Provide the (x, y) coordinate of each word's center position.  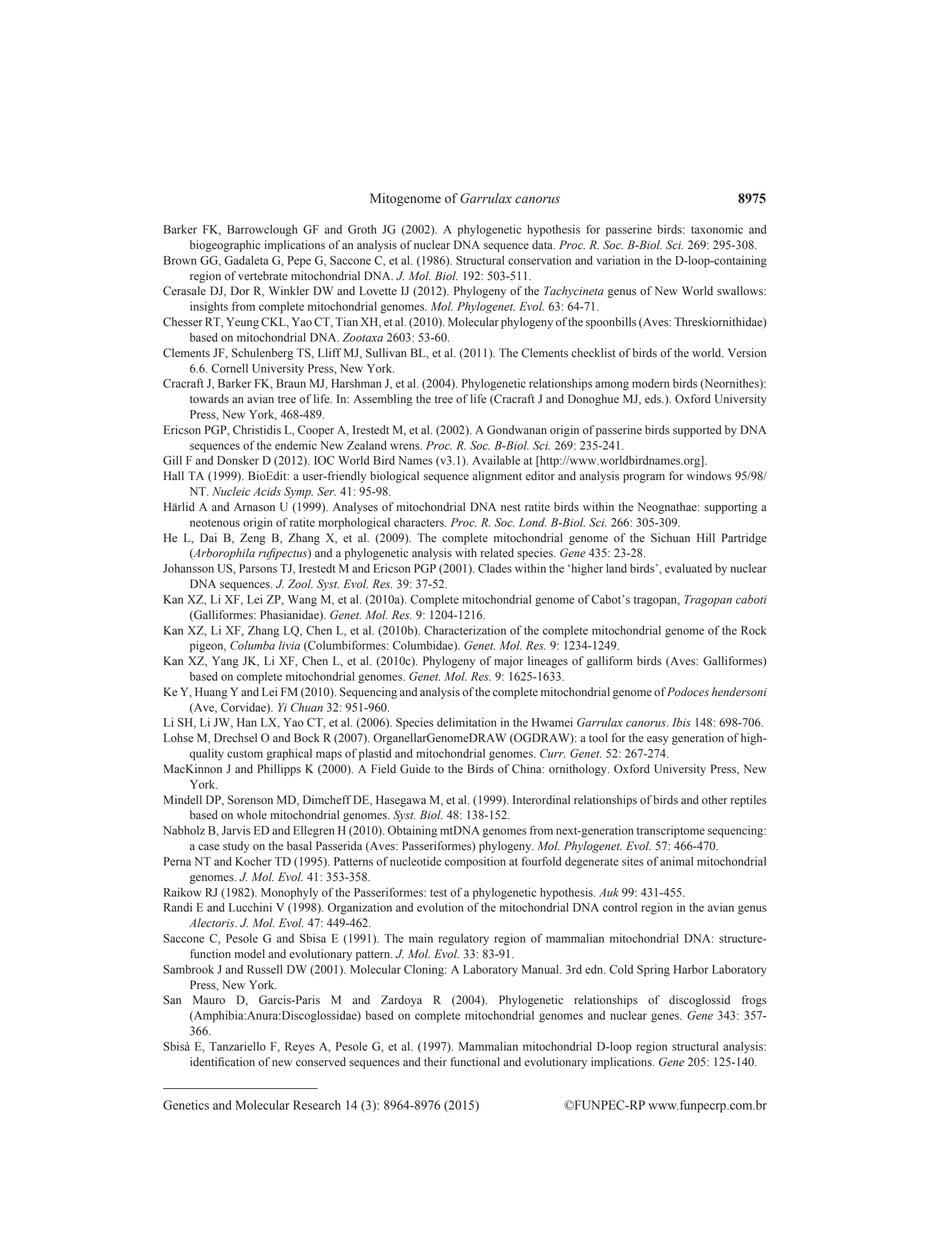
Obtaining (412, 831)
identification (222, 1062)
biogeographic (225, 246)
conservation (539, 260)
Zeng (253, 539)
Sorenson (250, 800)
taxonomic (717, 229)
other (715, 800)
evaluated (688, 568)
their (435, 1062)
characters (420, 522)
